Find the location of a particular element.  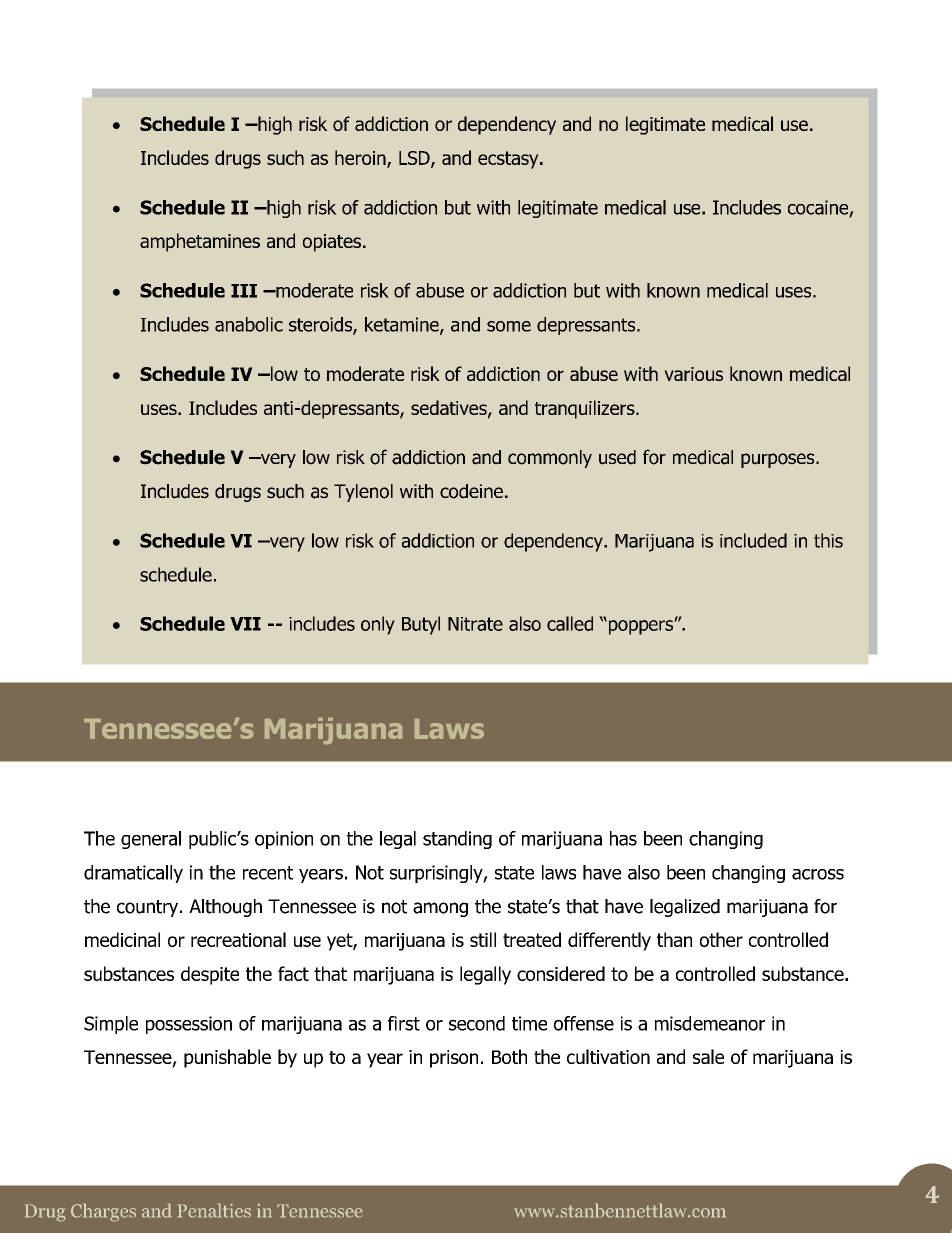

Penalties is located at coordinates (214, 1210).
